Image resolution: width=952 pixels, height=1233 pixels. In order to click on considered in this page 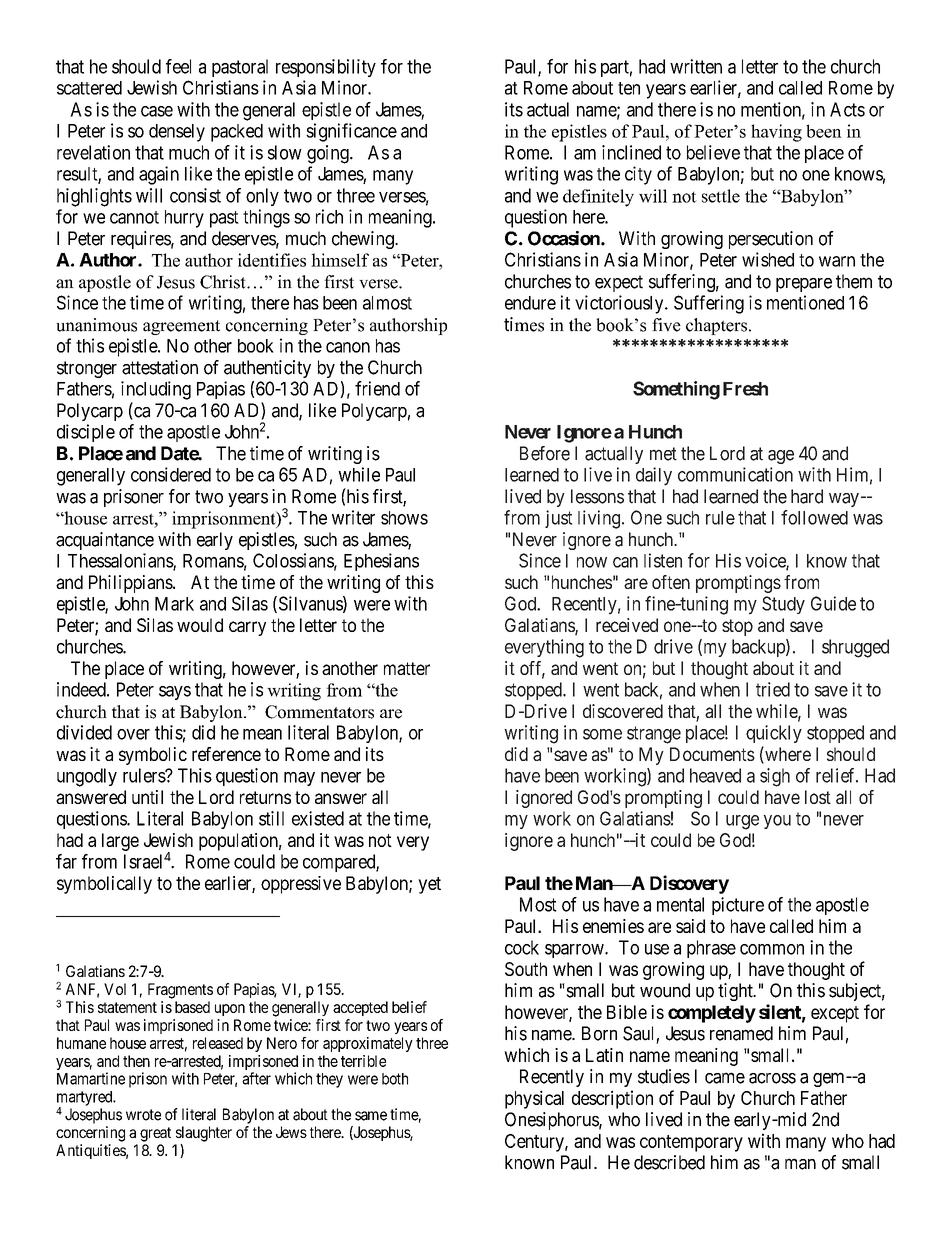, I will do `click(171, 474)`.
